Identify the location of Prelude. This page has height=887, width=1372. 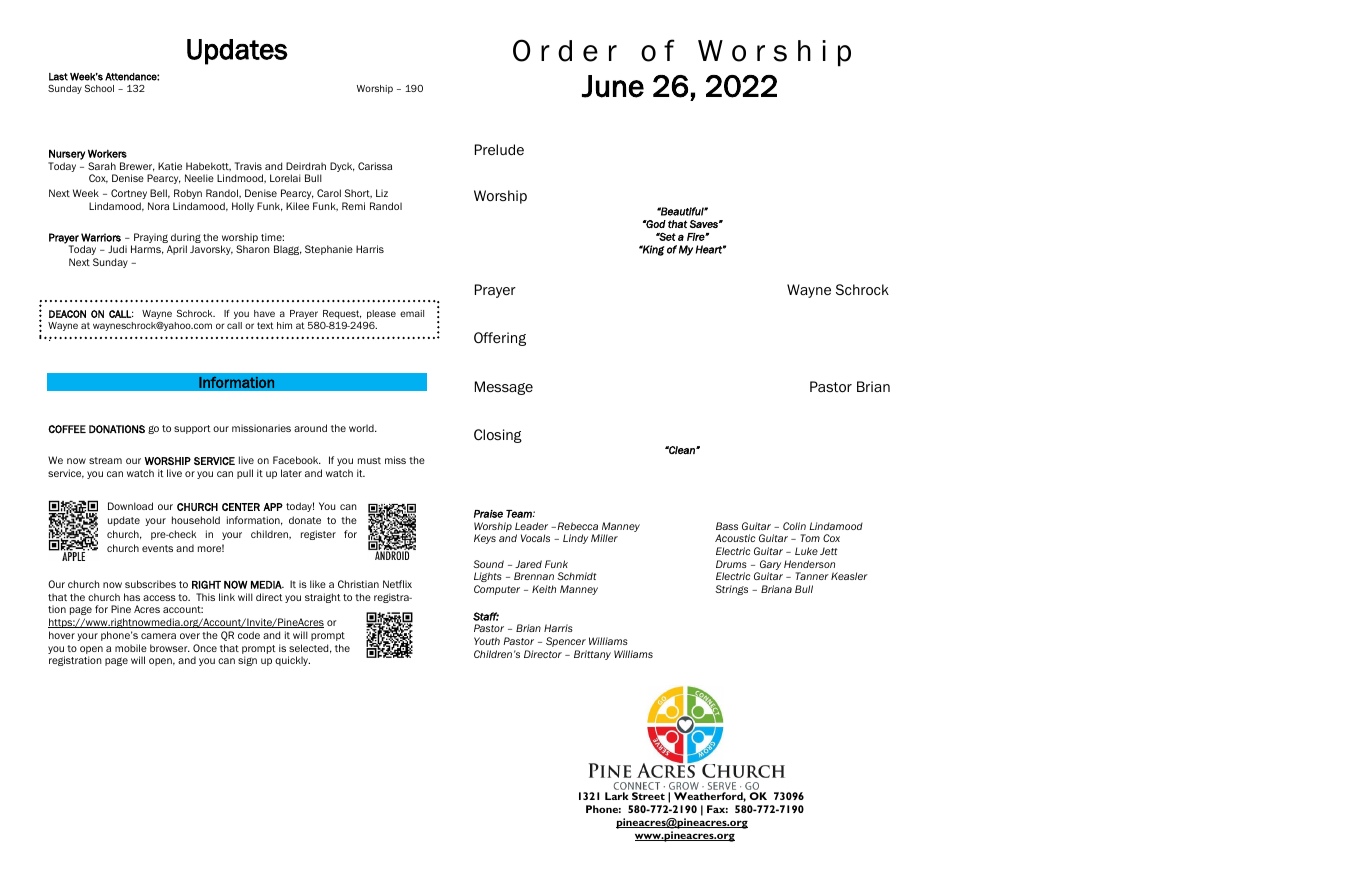
(499, 149).
